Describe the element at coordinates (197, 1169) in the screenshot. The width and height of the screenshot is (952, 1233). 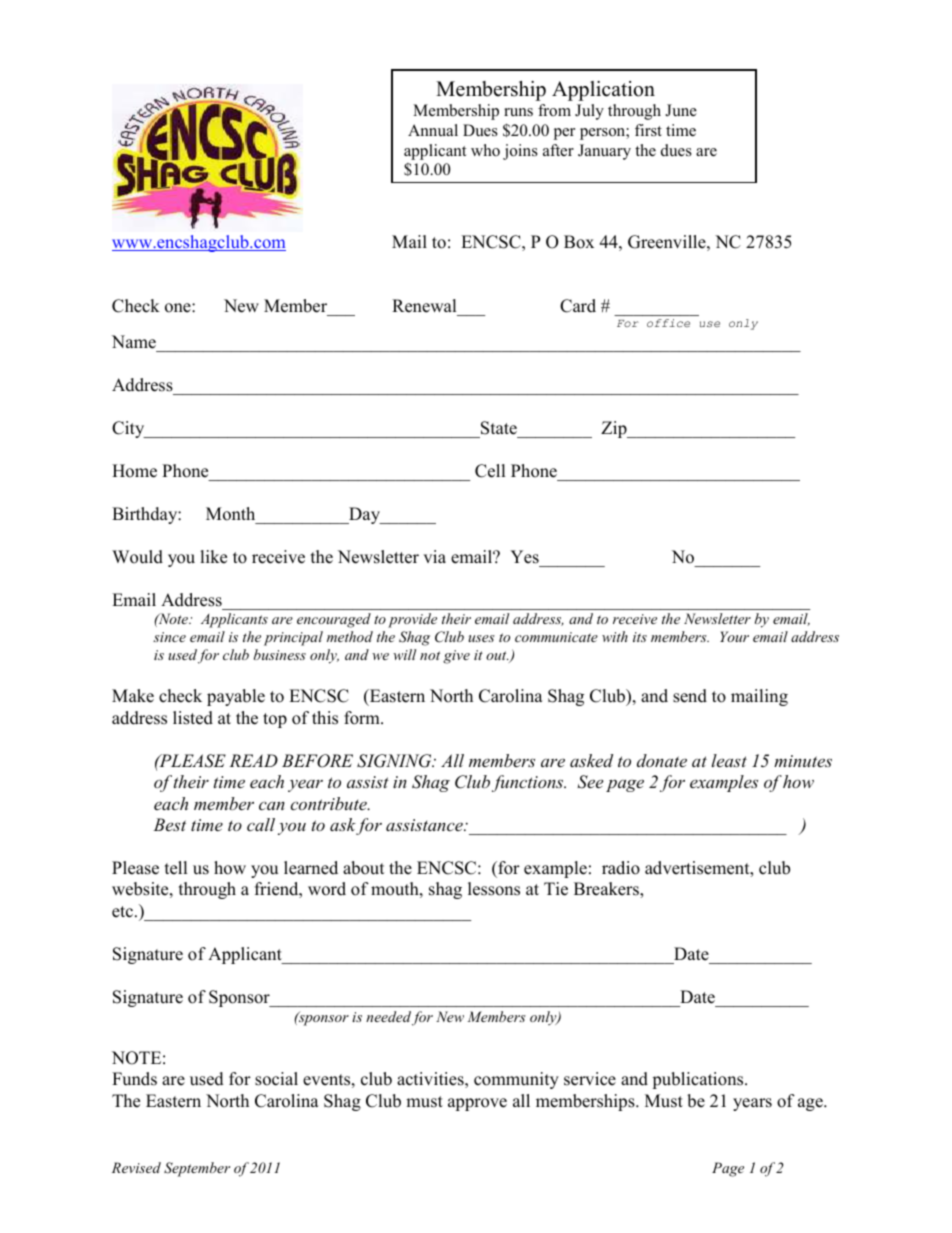
I see `September` at that location.
